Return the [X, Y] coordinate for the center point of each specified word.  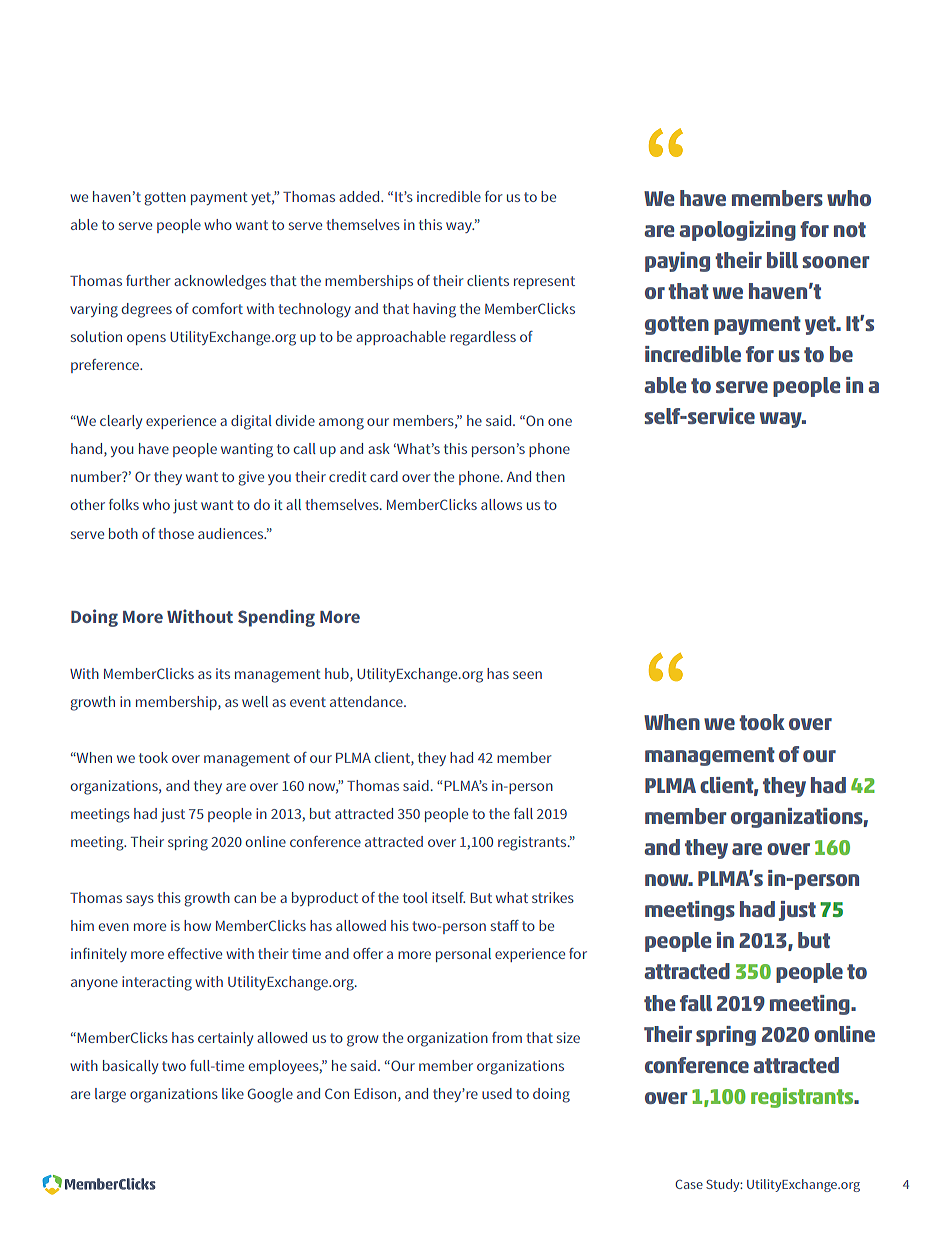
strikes [553, 897]
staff [505, 925]
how [197, 925]
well [255, 701]
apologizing [738, 231]
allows [501, 504]
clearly [121, 422]
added [360, 196]
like [233, 1093]
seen [527, 675]
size [568, 1037]
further [148, 280]
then [550, 476]
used [497, 1093]
